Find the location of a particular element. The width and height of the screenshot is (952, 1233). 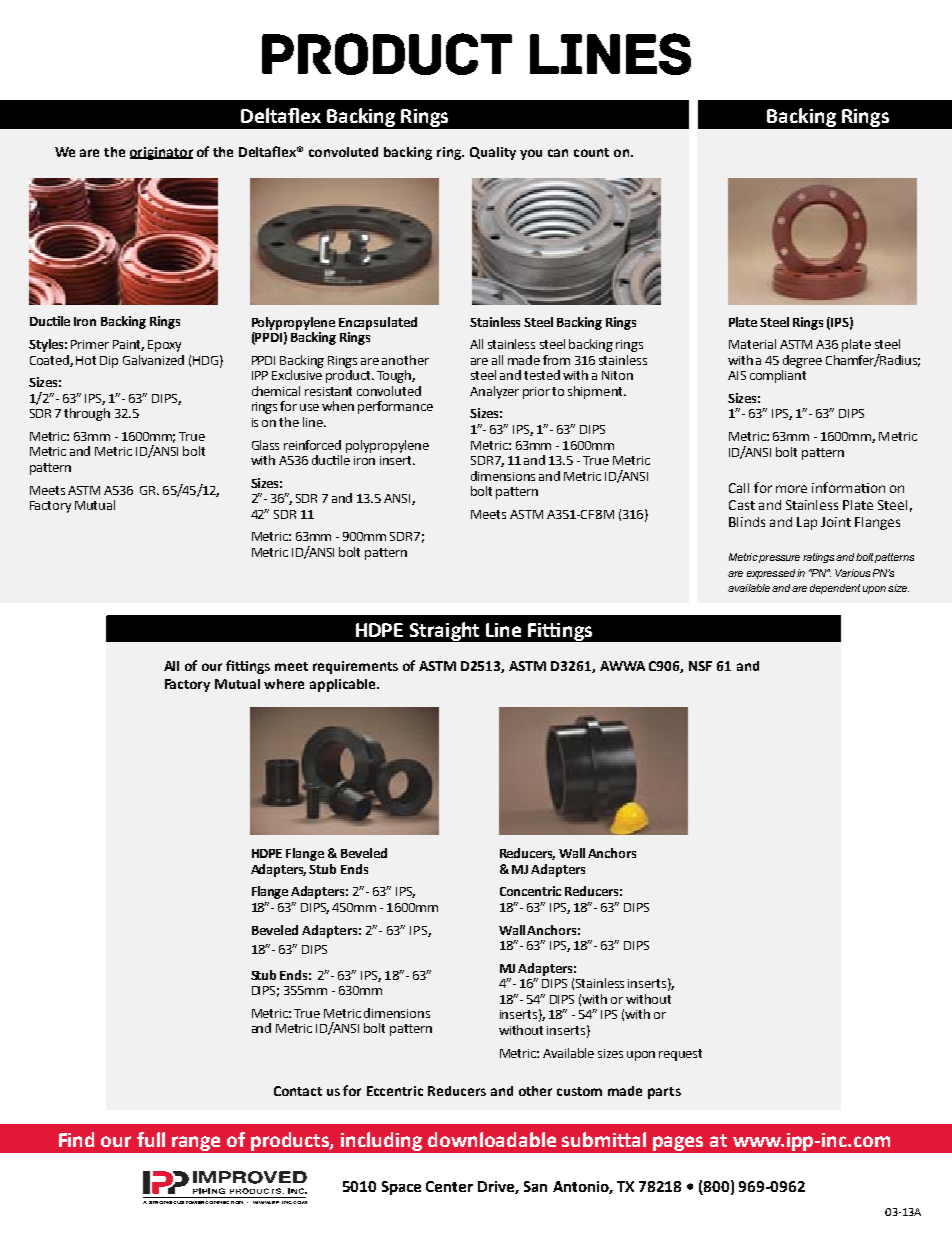

where is located at coordinates (284, 684).
